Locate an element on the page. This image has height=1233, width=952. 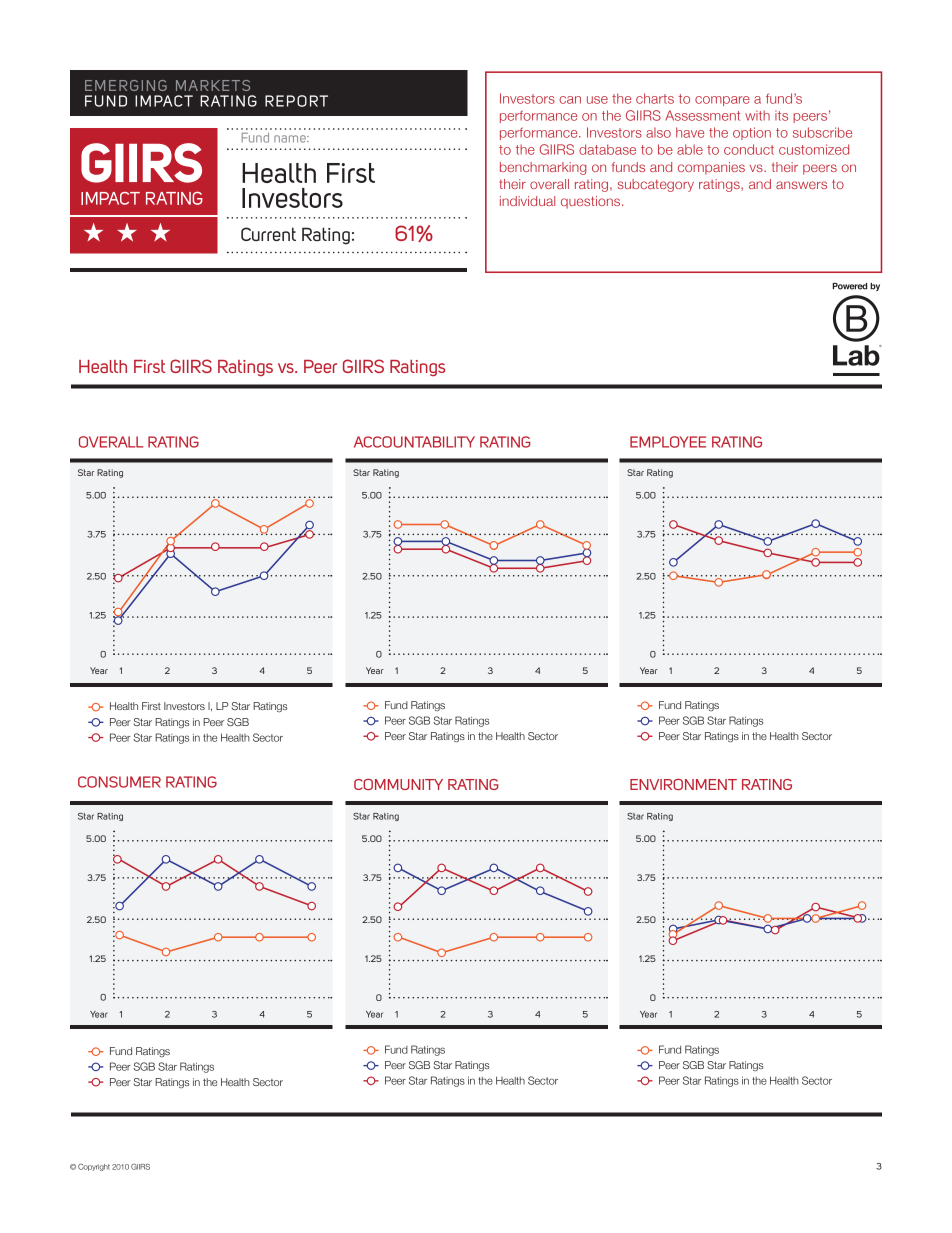
Impact is located at coordinates (164, 101).
